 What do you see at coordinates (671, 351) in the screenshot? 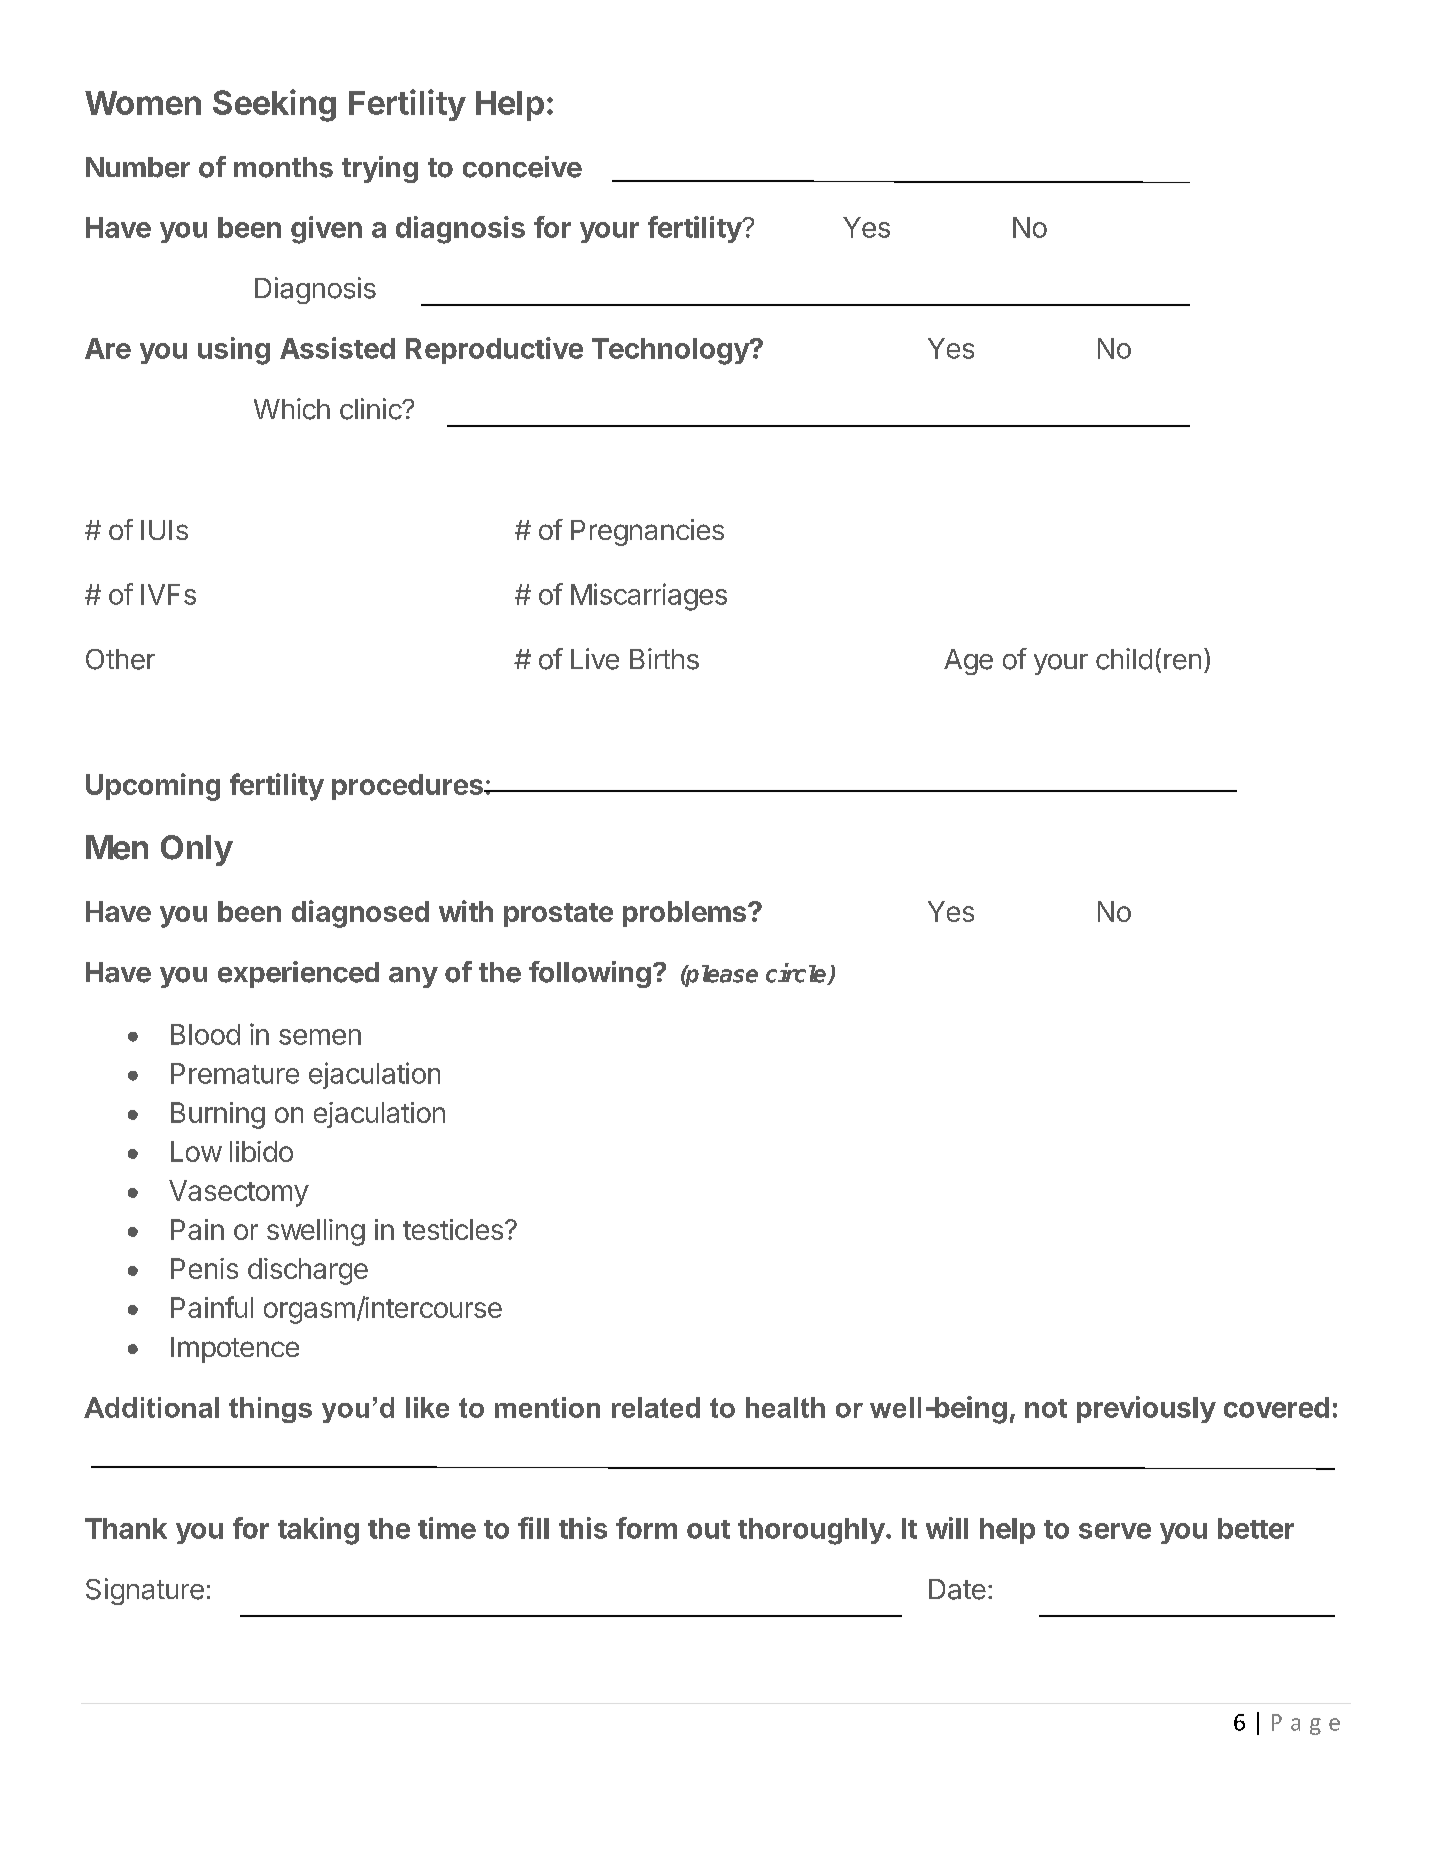
I see `Technology` at bounding box center [671, 351].
